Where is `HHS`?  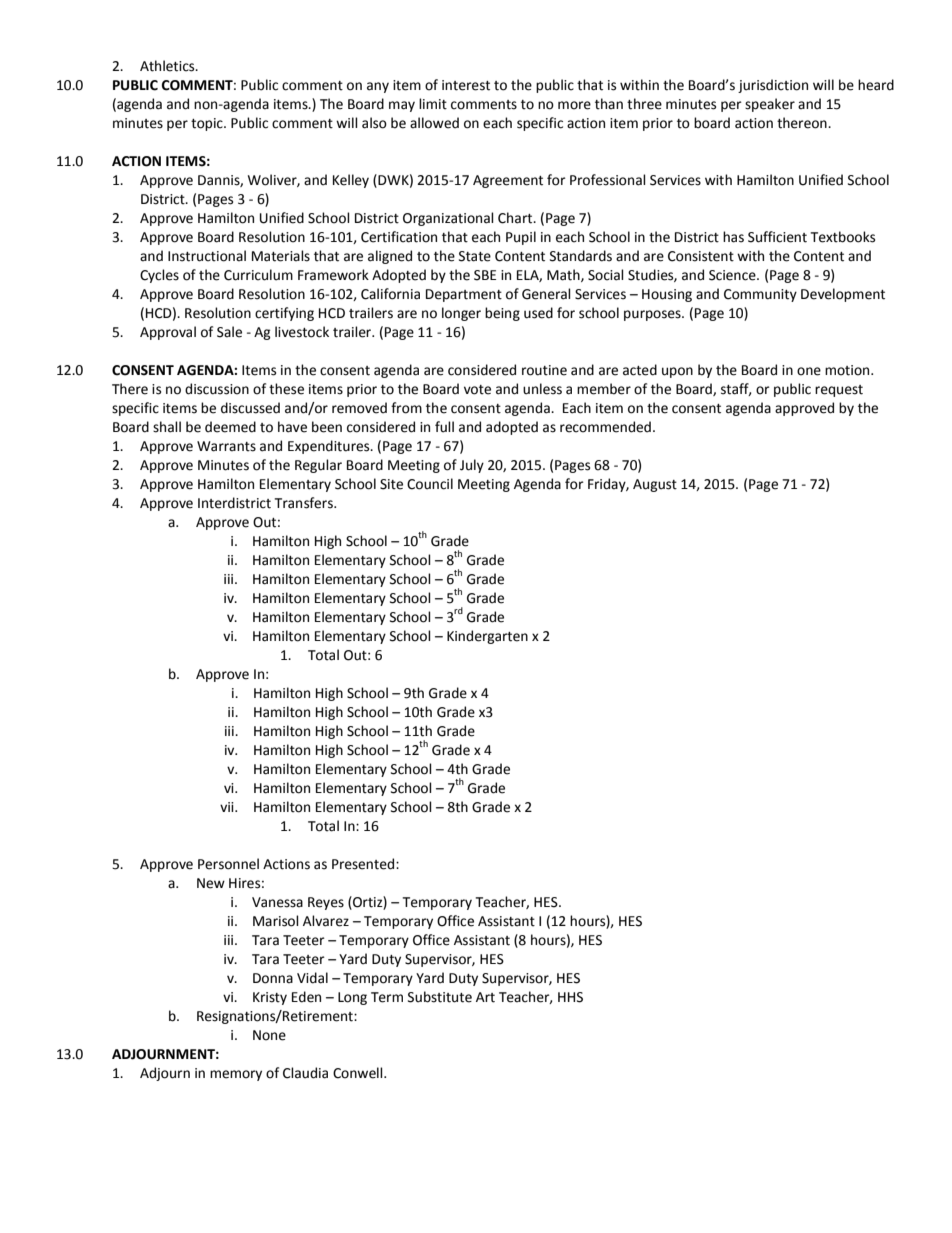 HHS is located at coordinates (570, 997).
